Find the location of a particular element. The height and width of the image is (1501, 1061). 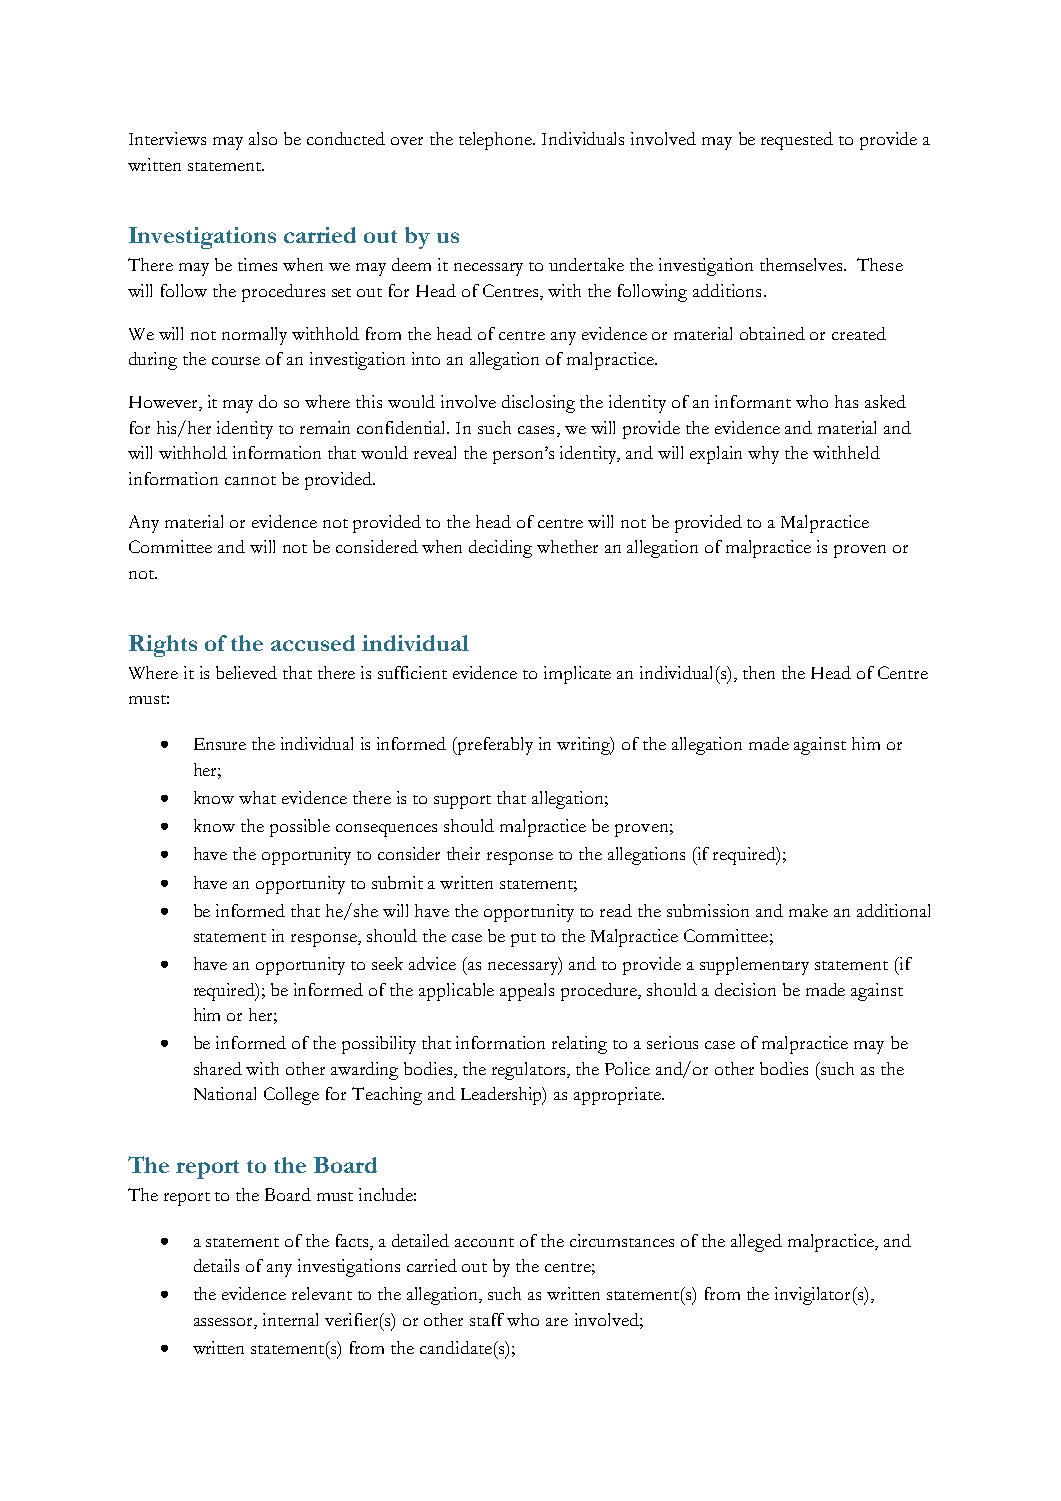

telephone is located at coordinates (497, 141).
